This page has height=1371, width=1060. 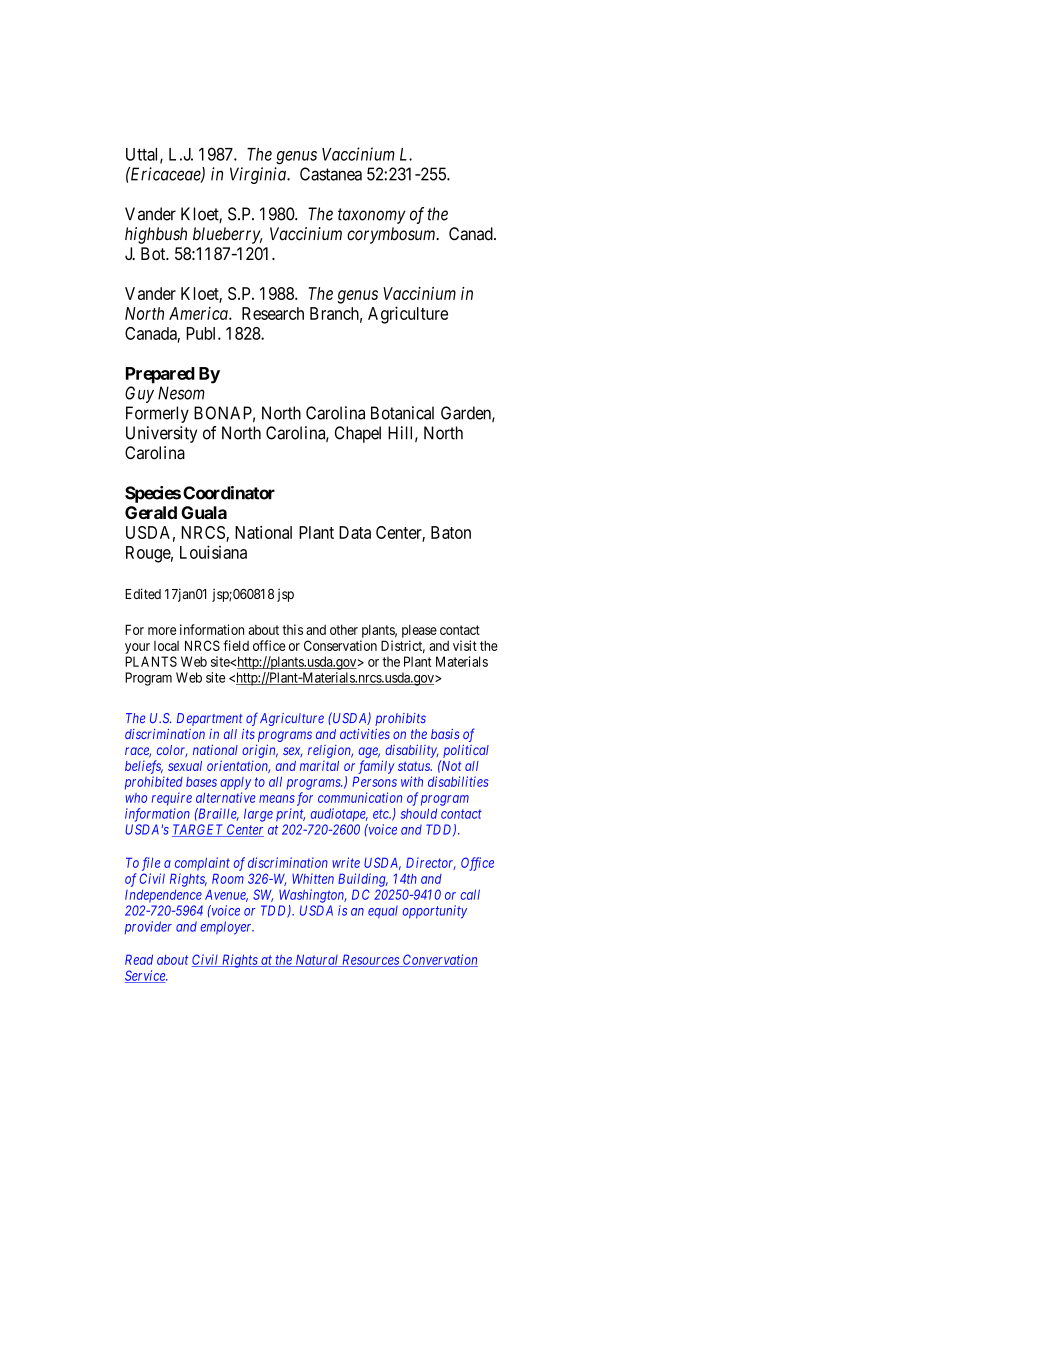 I want to click on Virginia, so click(x=259, y=175).
